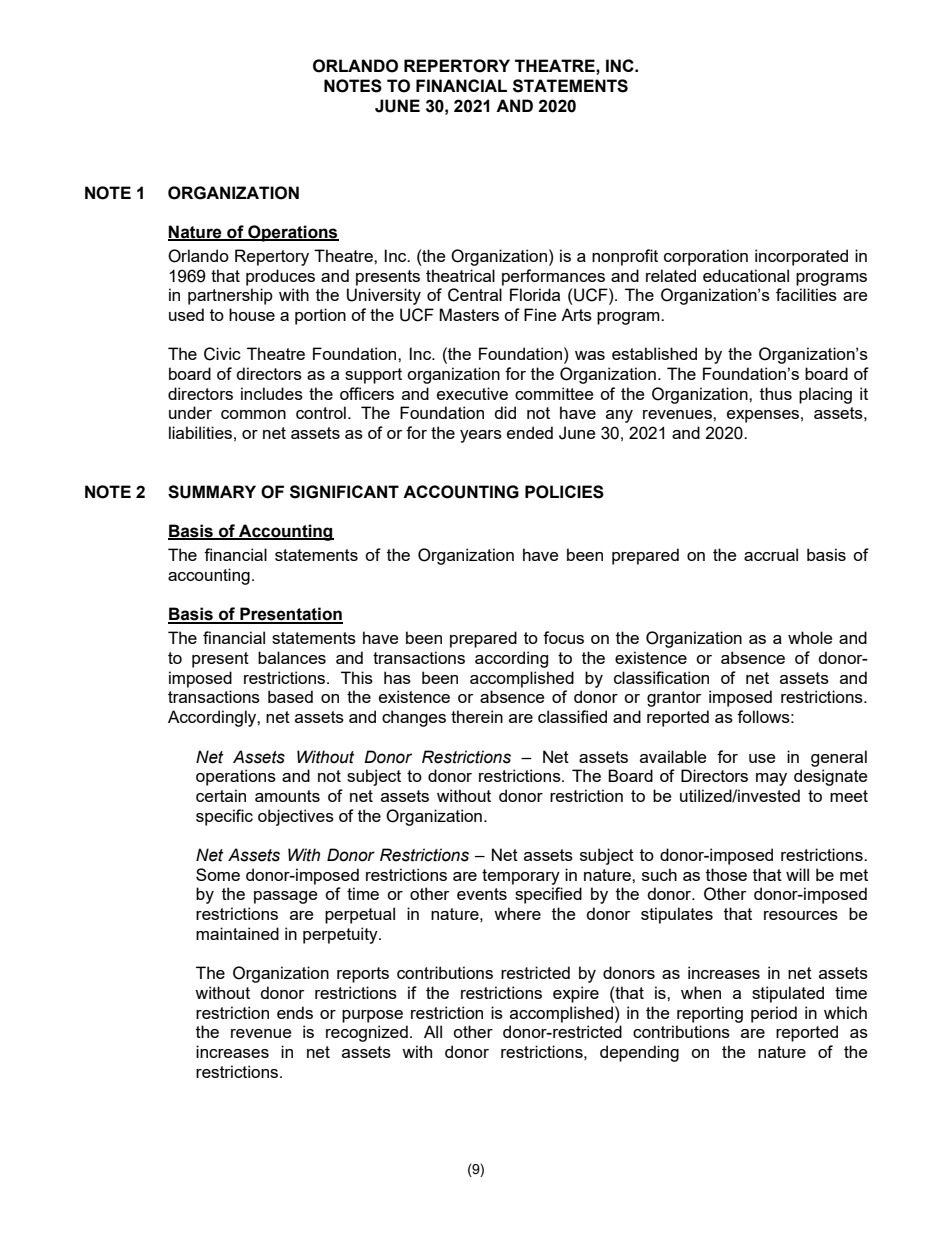 The image size is (952, 1233). Describe the element at coordinates (521, 877) in the page. I see `temporary` at that location.
